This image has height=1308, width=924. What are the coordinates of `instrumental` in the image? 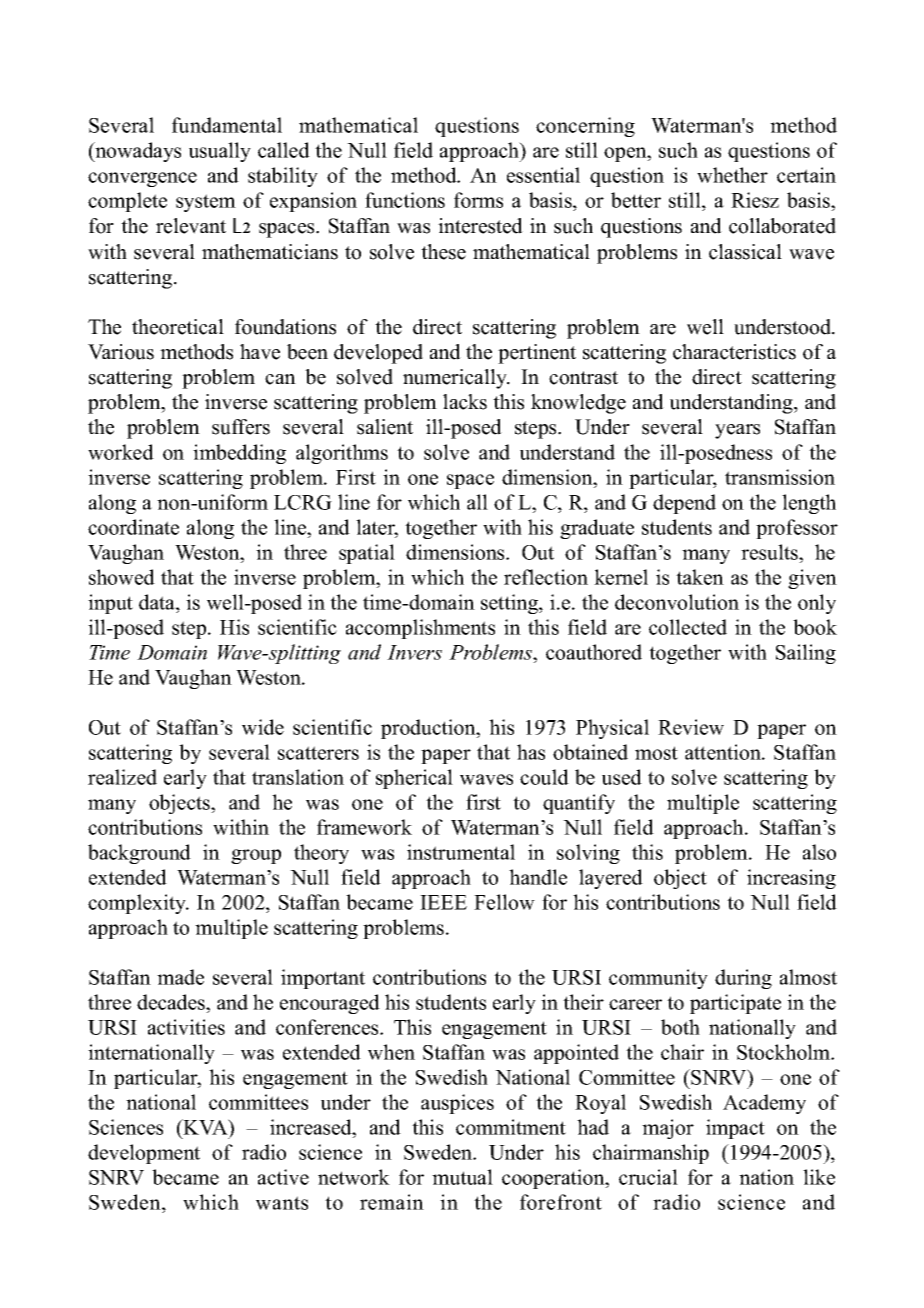 It's located at (461, 852).
